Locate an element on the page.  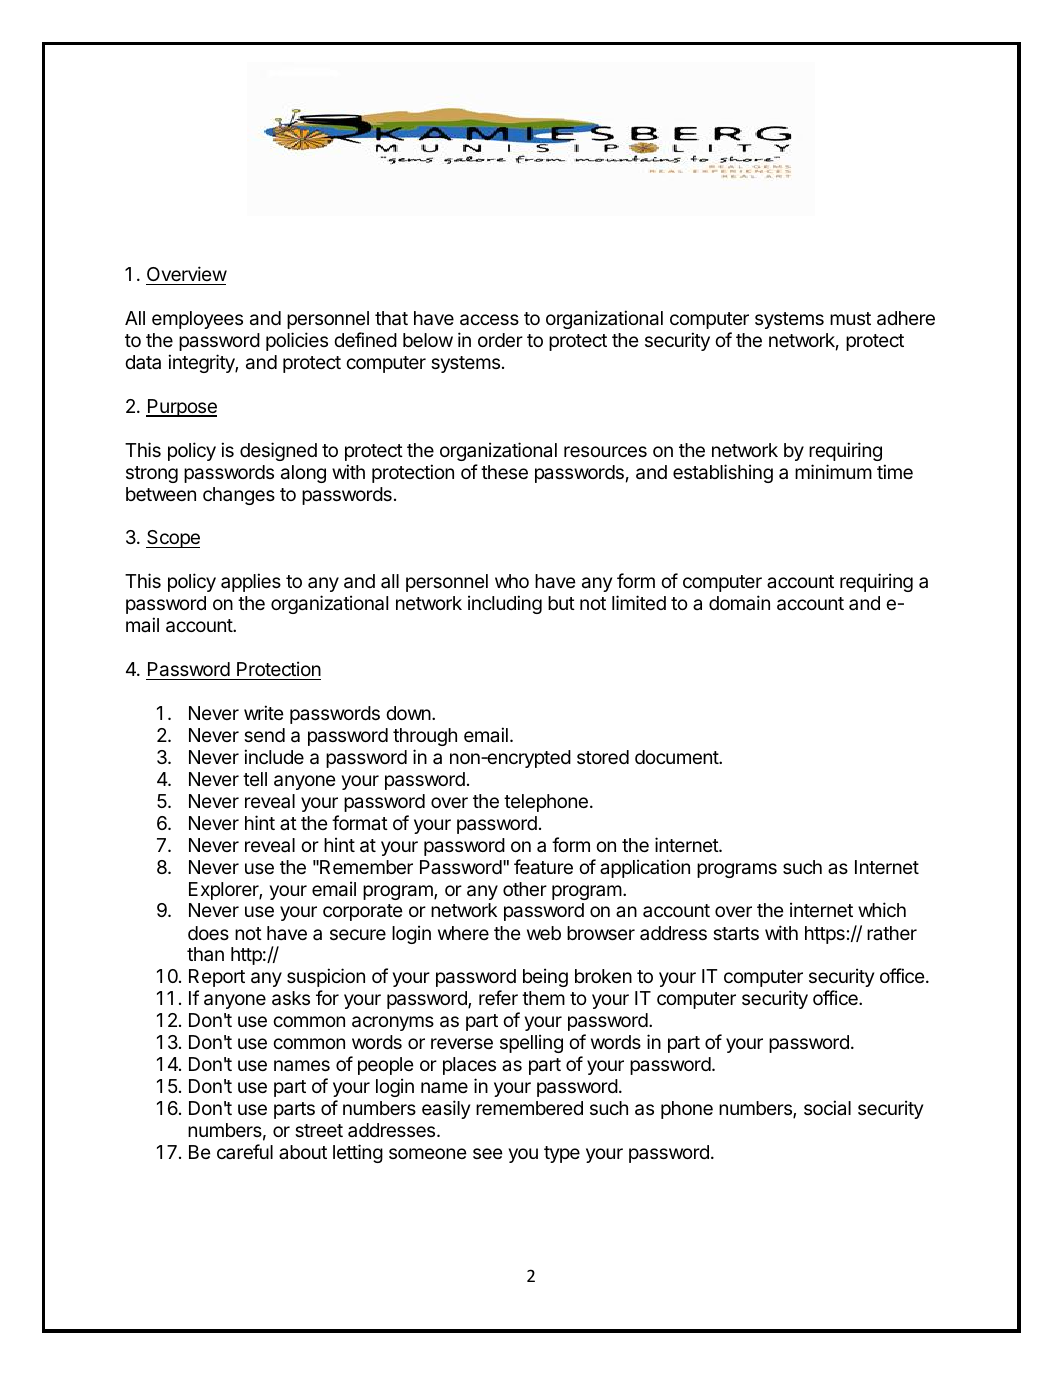
careful is located at coordinates (245, 1151).
